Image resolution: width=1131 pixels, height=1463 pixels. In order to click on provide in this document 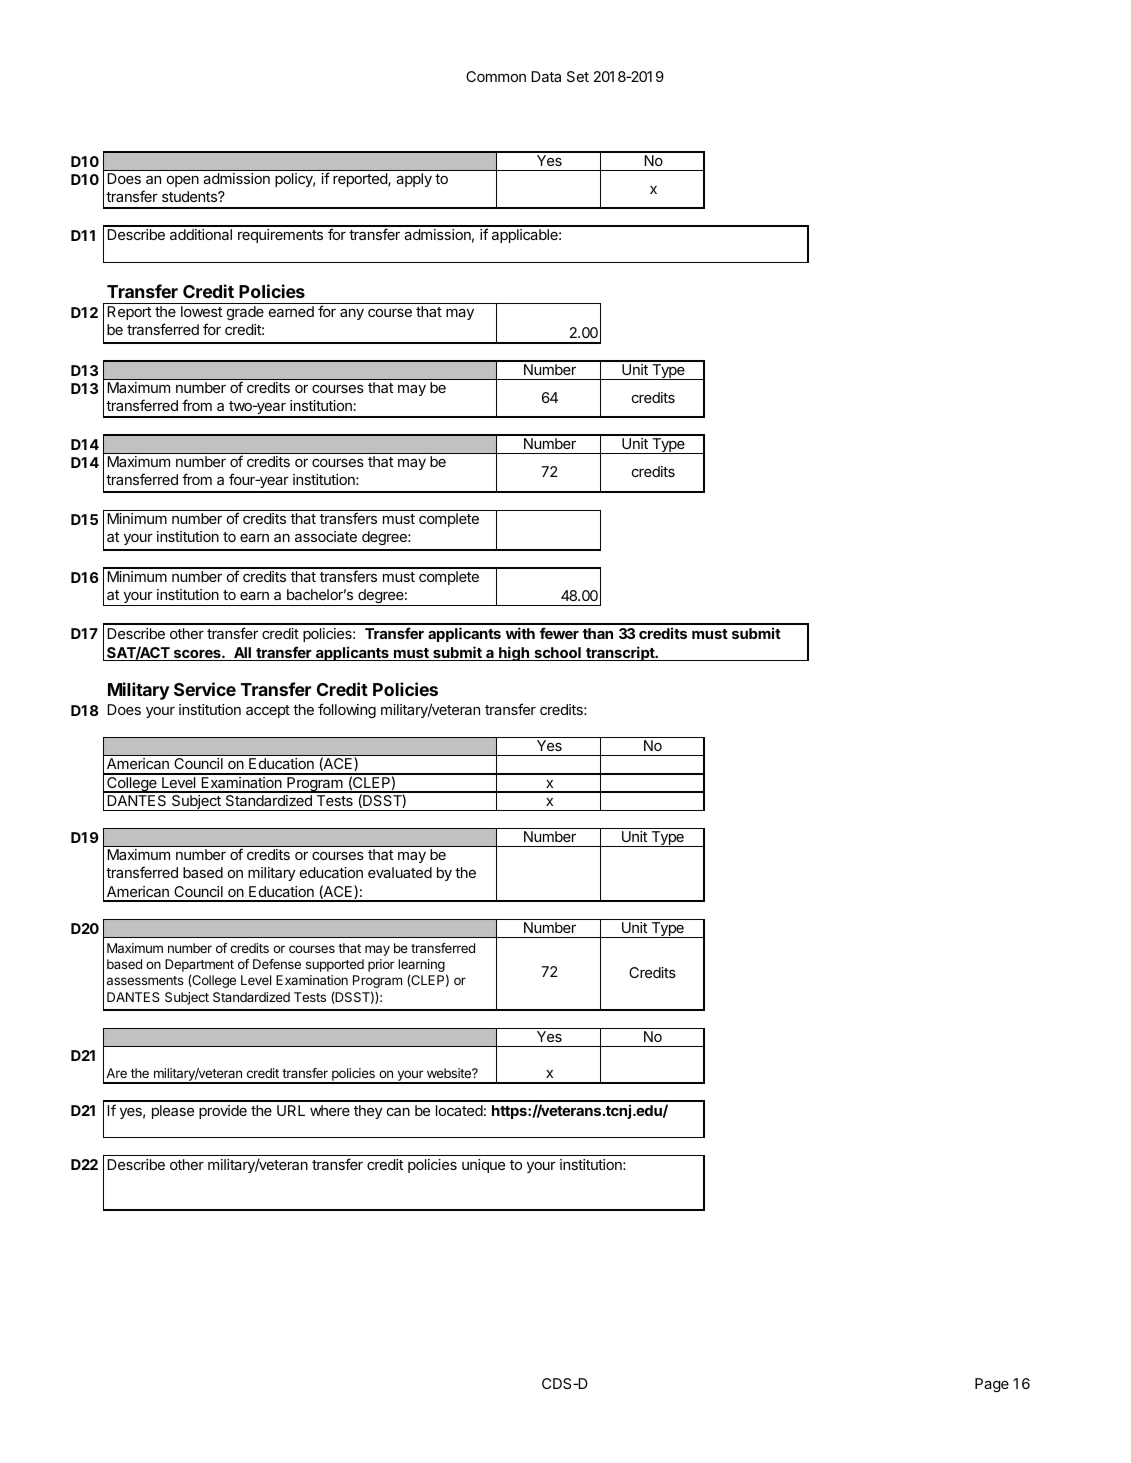, I will do `click(223, 1112)`.
